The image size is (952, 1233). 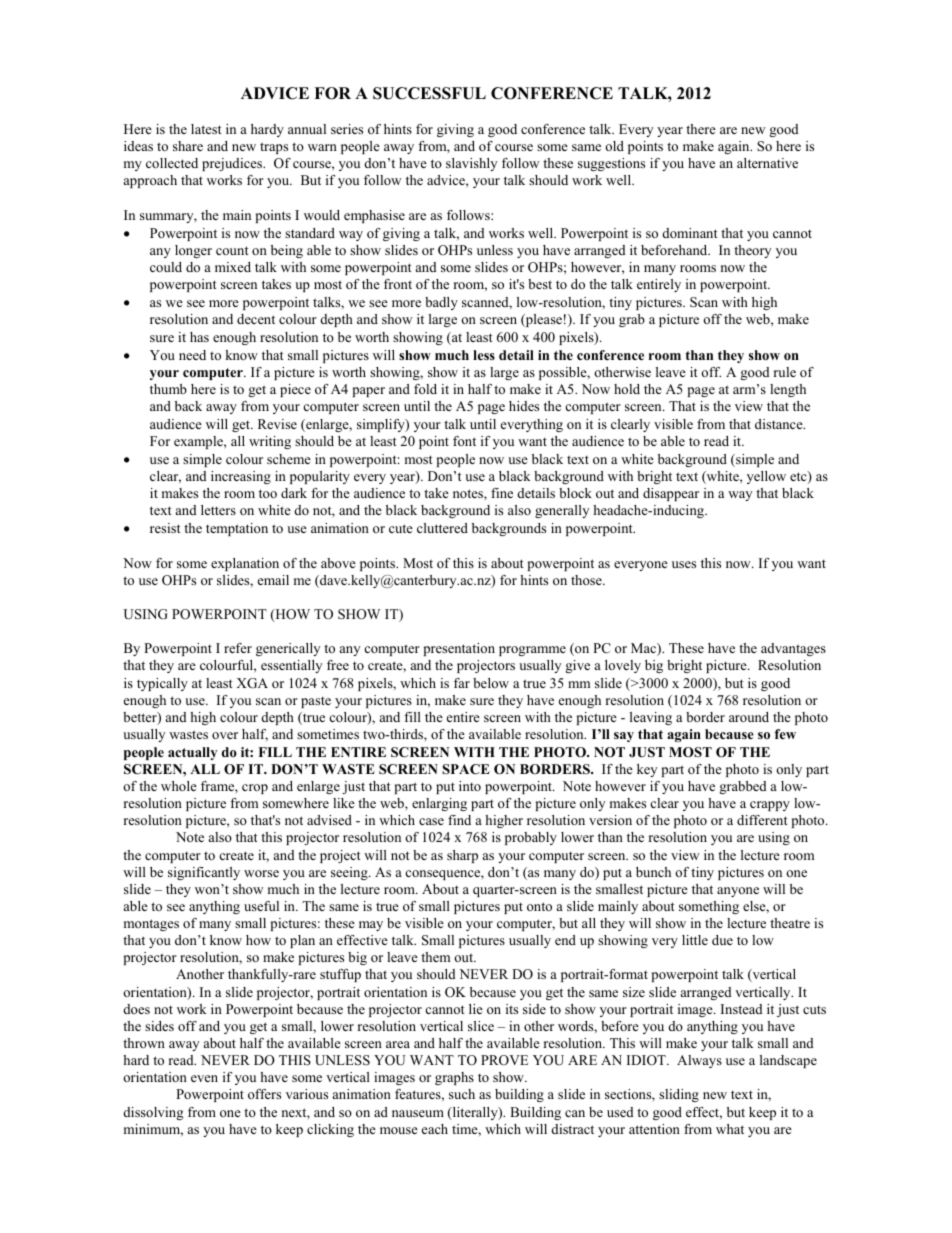 I want to click on SPACE, so click(x=466, y=769).
